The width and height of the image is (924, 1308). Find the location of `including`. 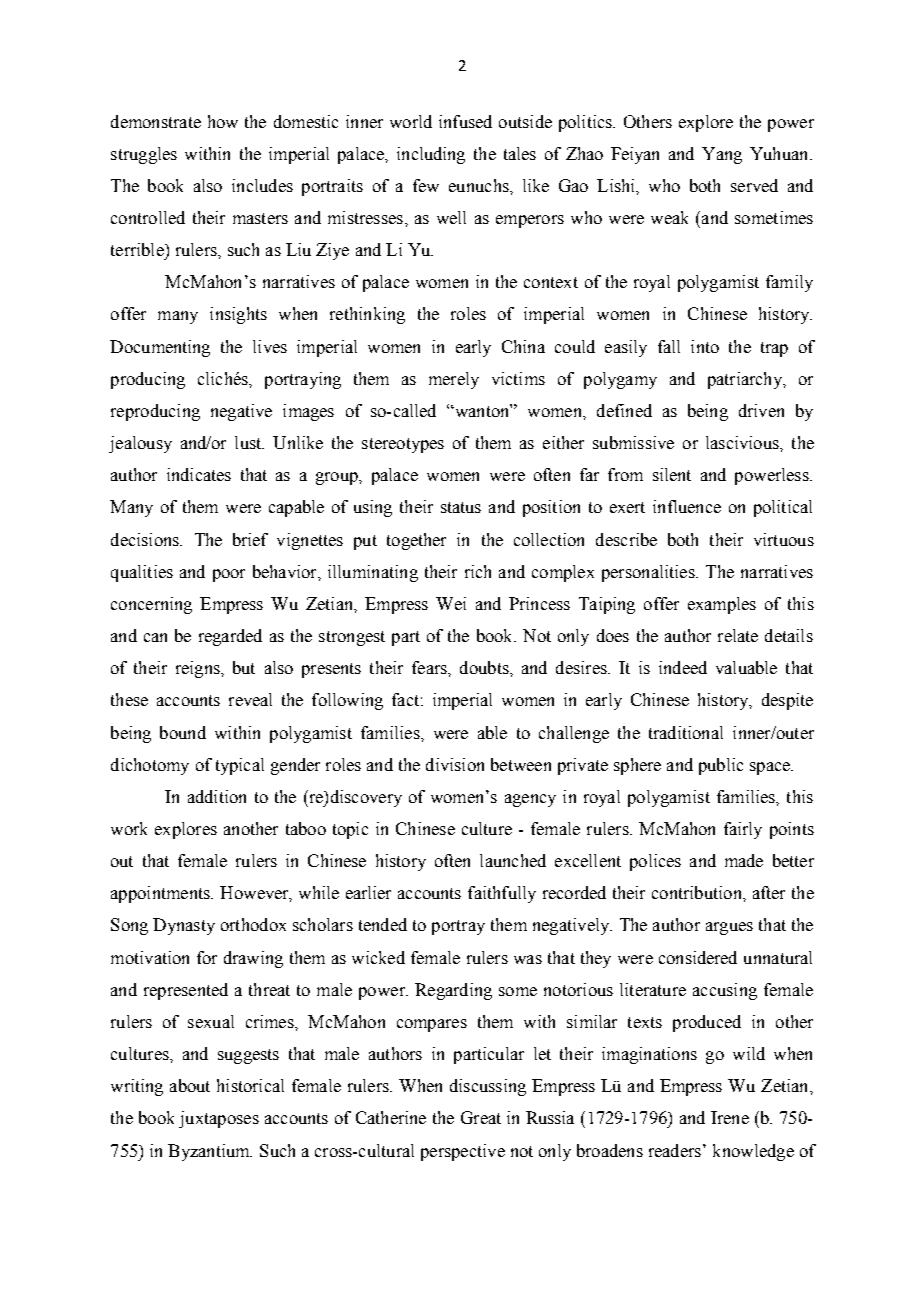

including is located at coordinates (431, 155).
